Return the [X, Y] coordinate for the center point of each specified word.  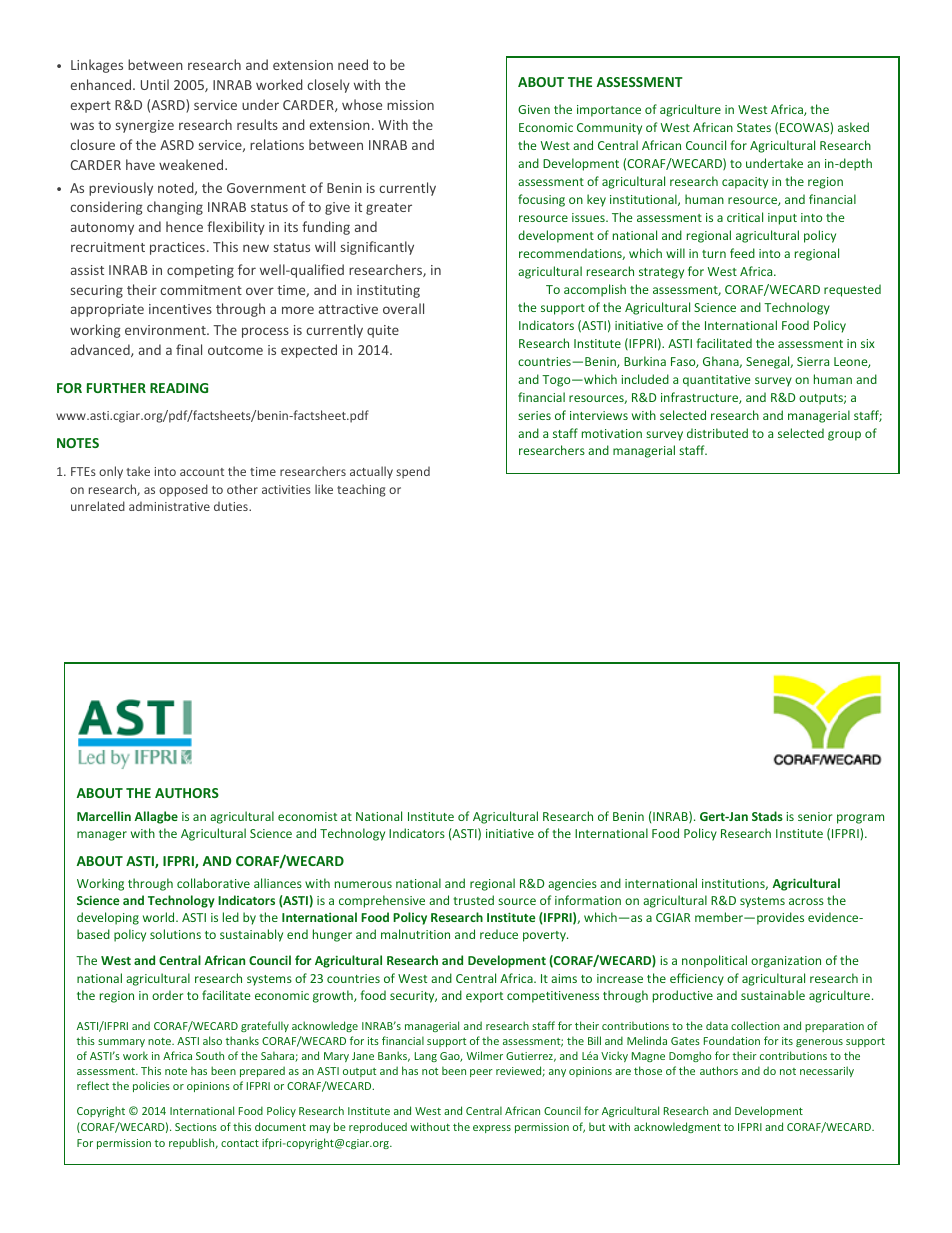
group [844, 436]
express [492, 1129]
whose [362, 104]
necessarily [827, 1071]
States [754, 127]
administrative [169, 506]
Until [155, 84]
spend [413, 472]
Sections [196, 1127]
